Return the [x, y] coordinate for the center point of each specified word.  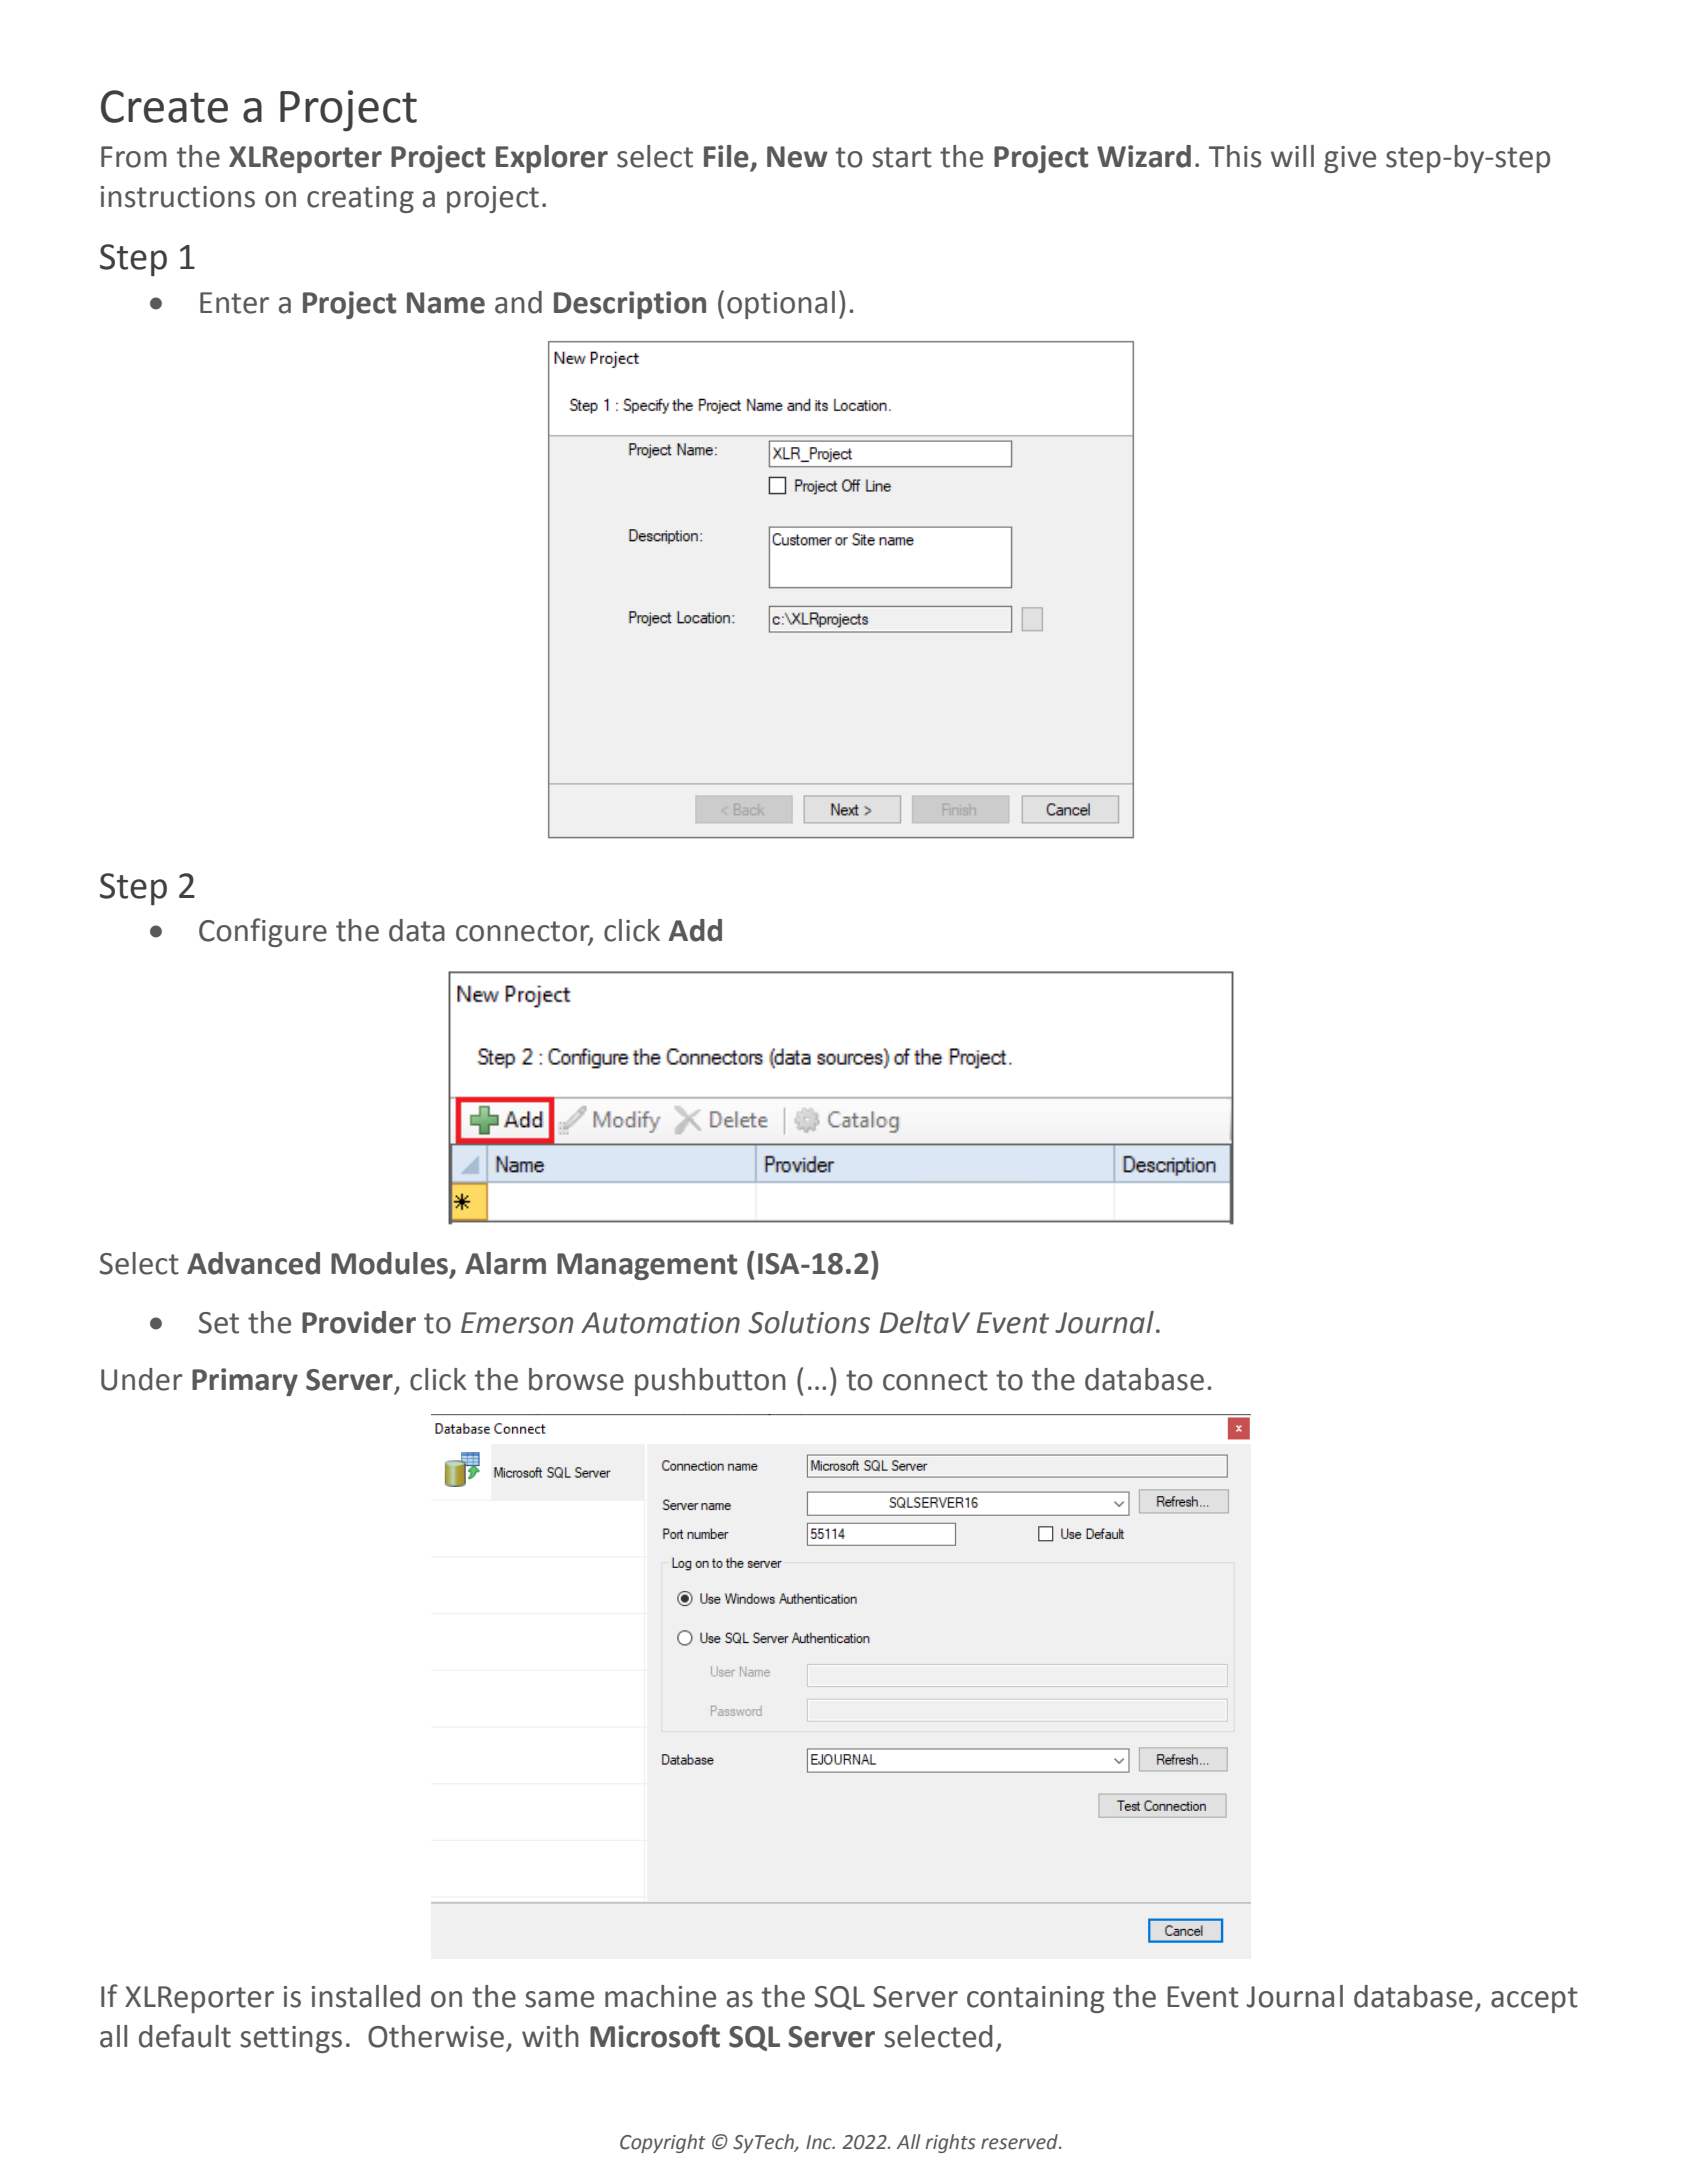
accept [1534, 2000]
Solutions [809, 1322]
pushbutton [710, 1382]
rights [950, 2143]
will [1292, 156]
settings [291, 2039]
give [1350, 159]
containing [1036, 1999]
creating [360, 199]
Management [647, 1266]
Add [695, 930]
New [797, 157]
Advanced [253, 1263]
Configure [263, 932]
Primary [245, 1382]
